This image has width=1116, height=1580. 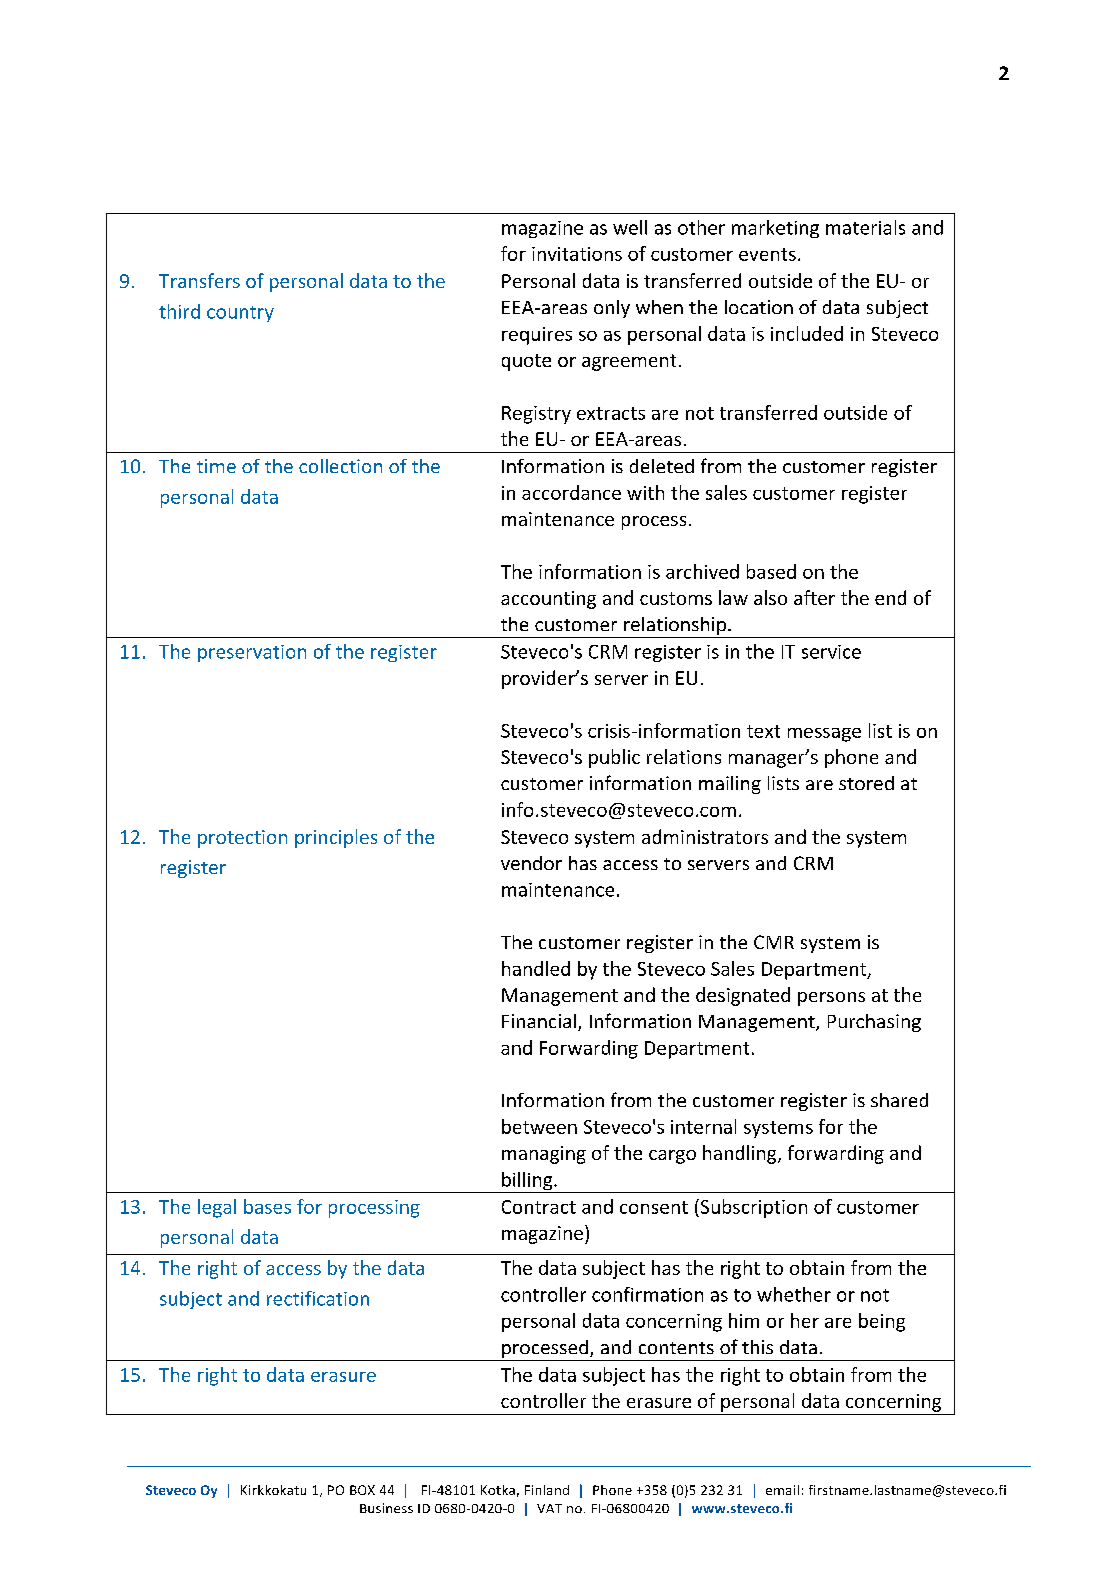 What do you see at coordinates (242, 839) in the image?
I see `protection` at bounding box center [242, 839].
